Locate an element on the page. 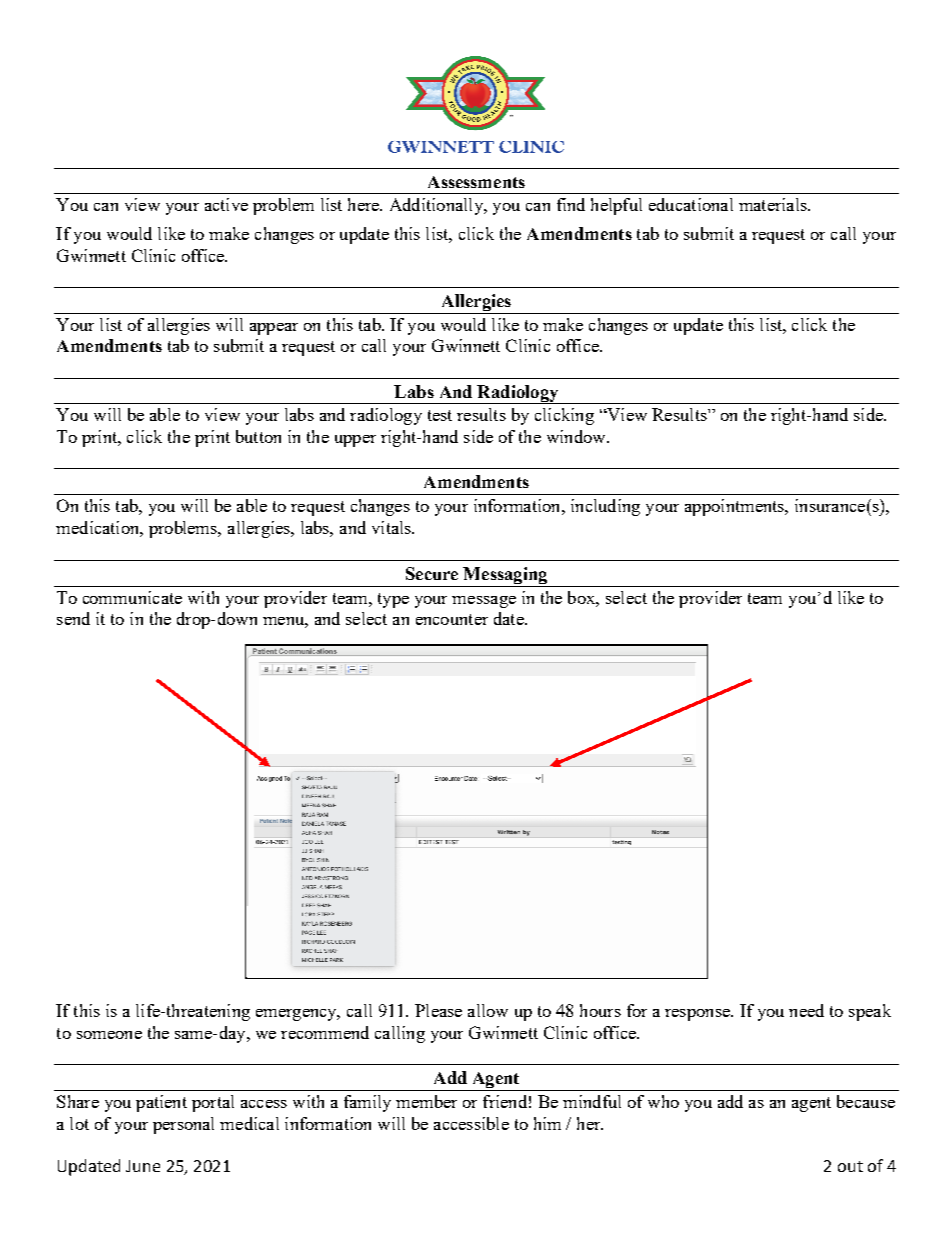 Image resolution: width=952 pixels, height=1233 pixels. materials is located at coordinates (774, 204).
